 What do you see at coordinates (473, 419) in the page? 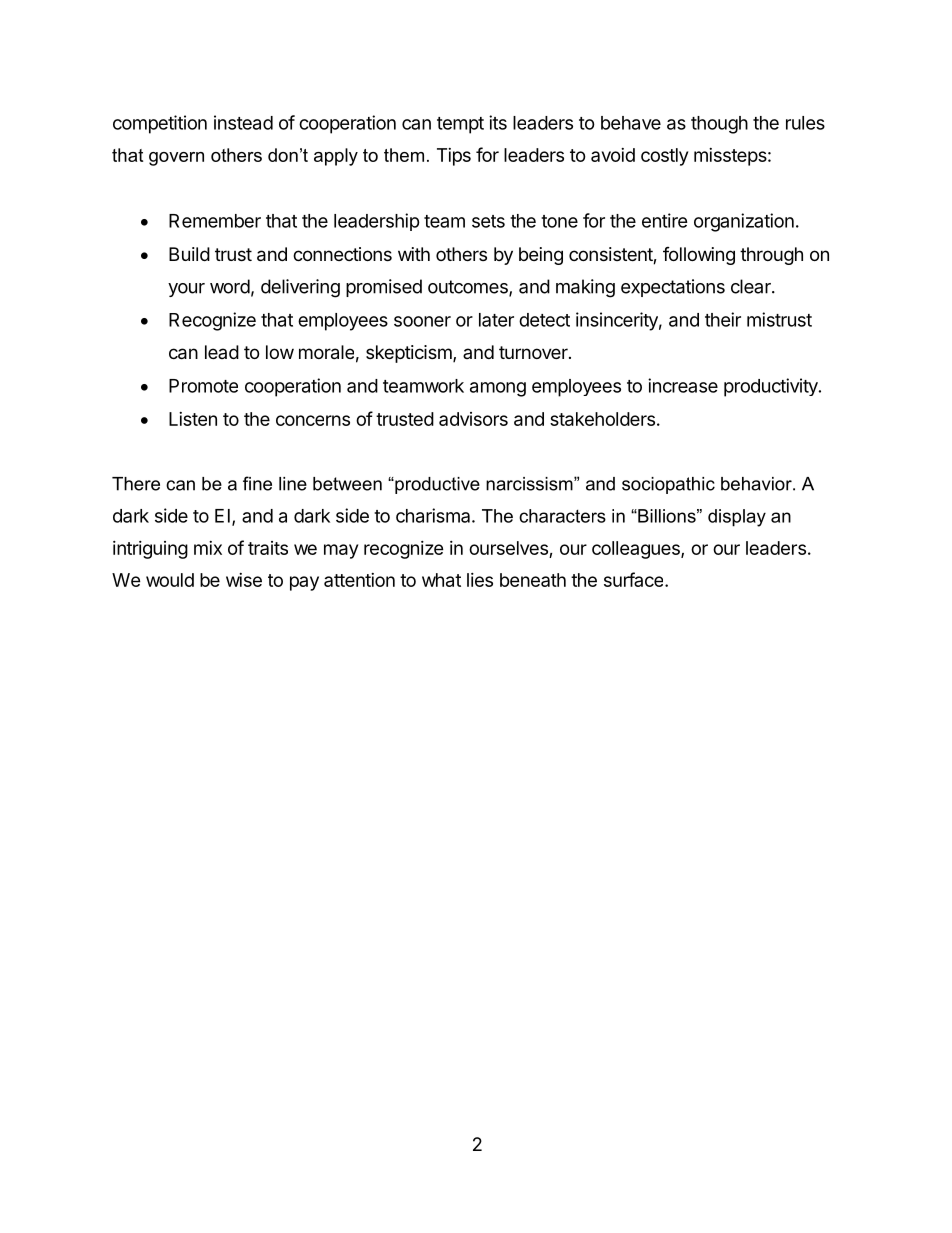
I see `advisors` at bounding box center [473, 419].
